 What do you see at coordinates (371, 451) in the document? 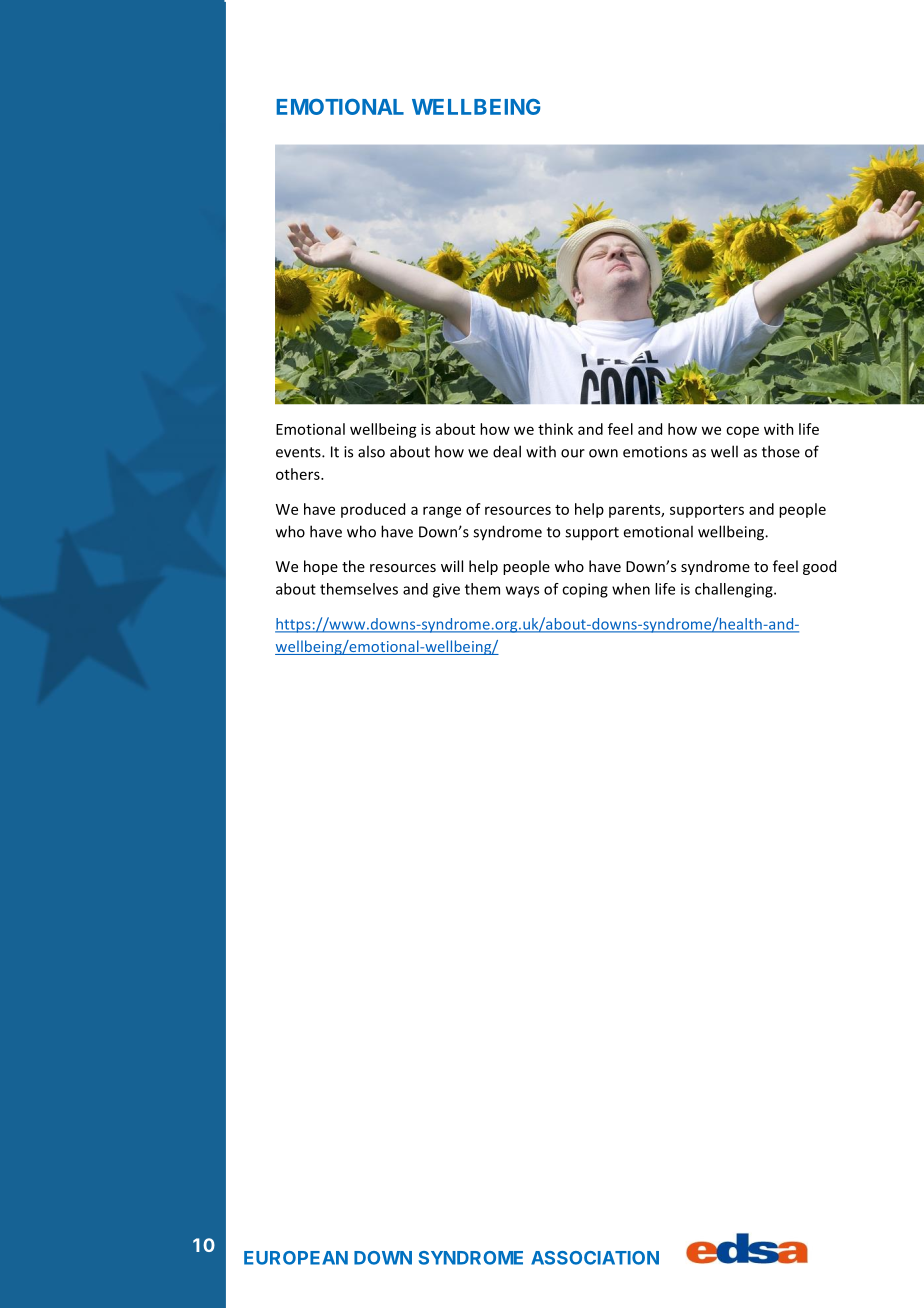
I see `also` at bounding box center [371, 451].
